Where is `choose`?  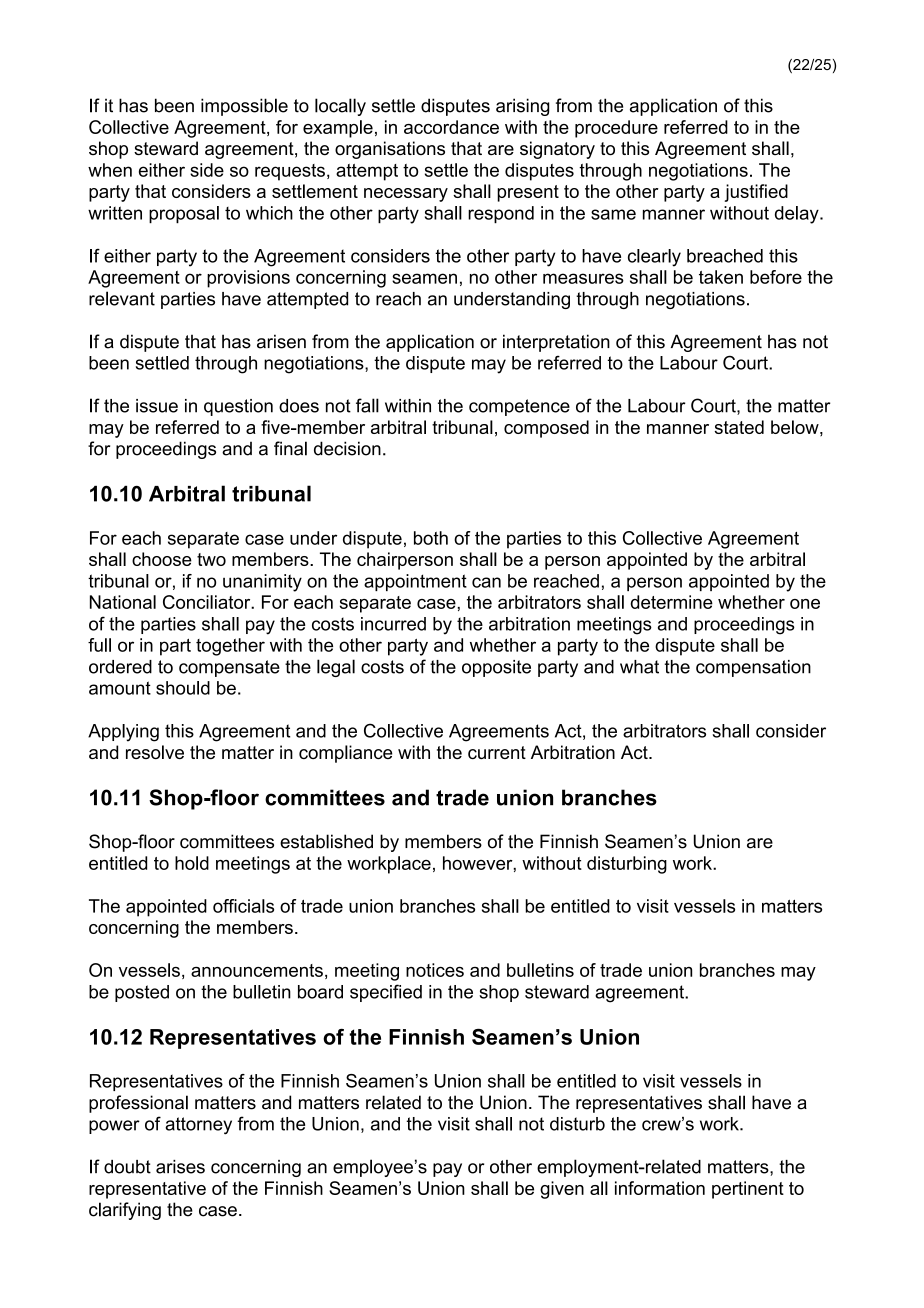 choose is located at coordinates (162, 559).
